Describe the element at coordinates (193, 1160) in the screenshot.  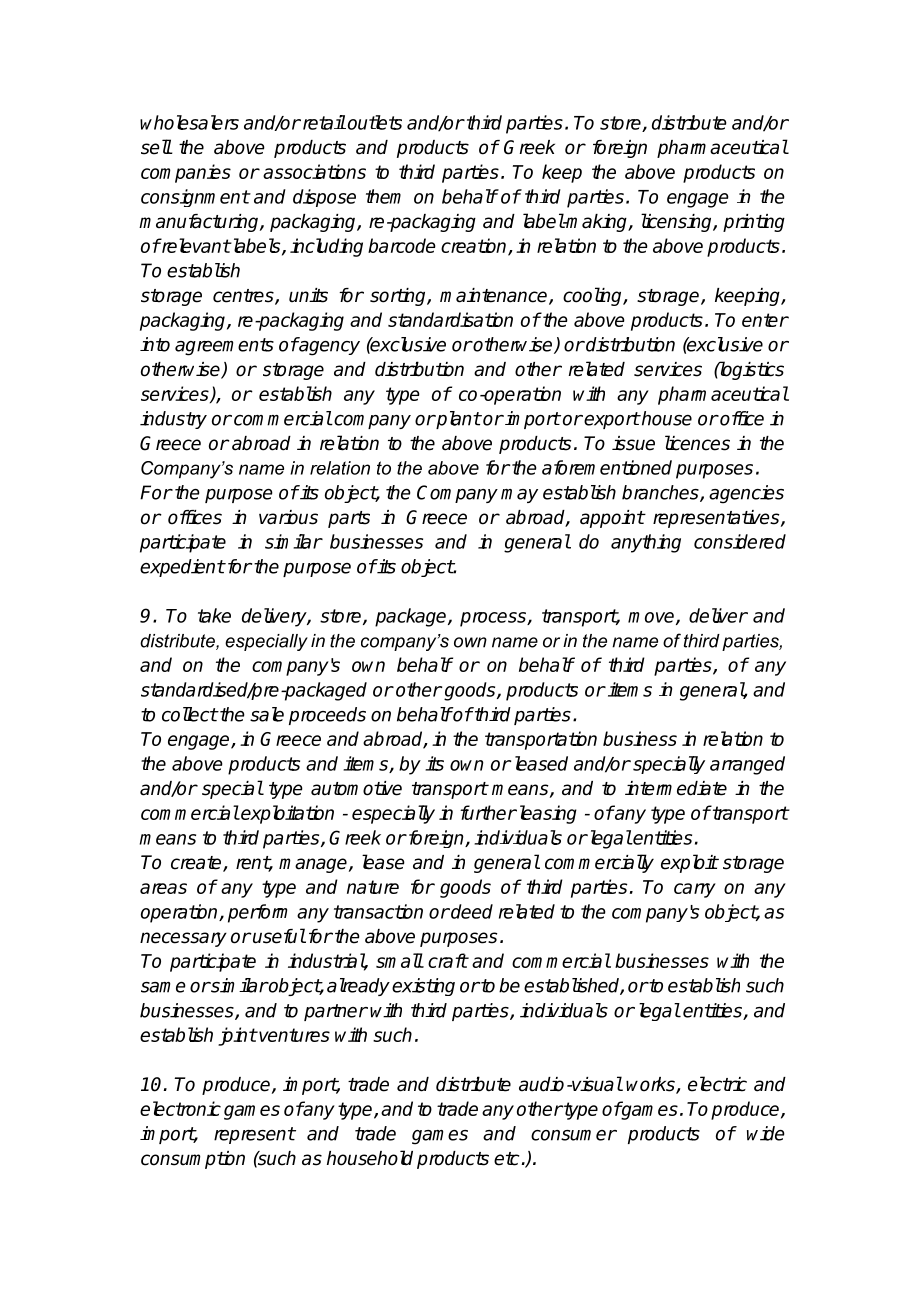
I see `consumption` at that location.
